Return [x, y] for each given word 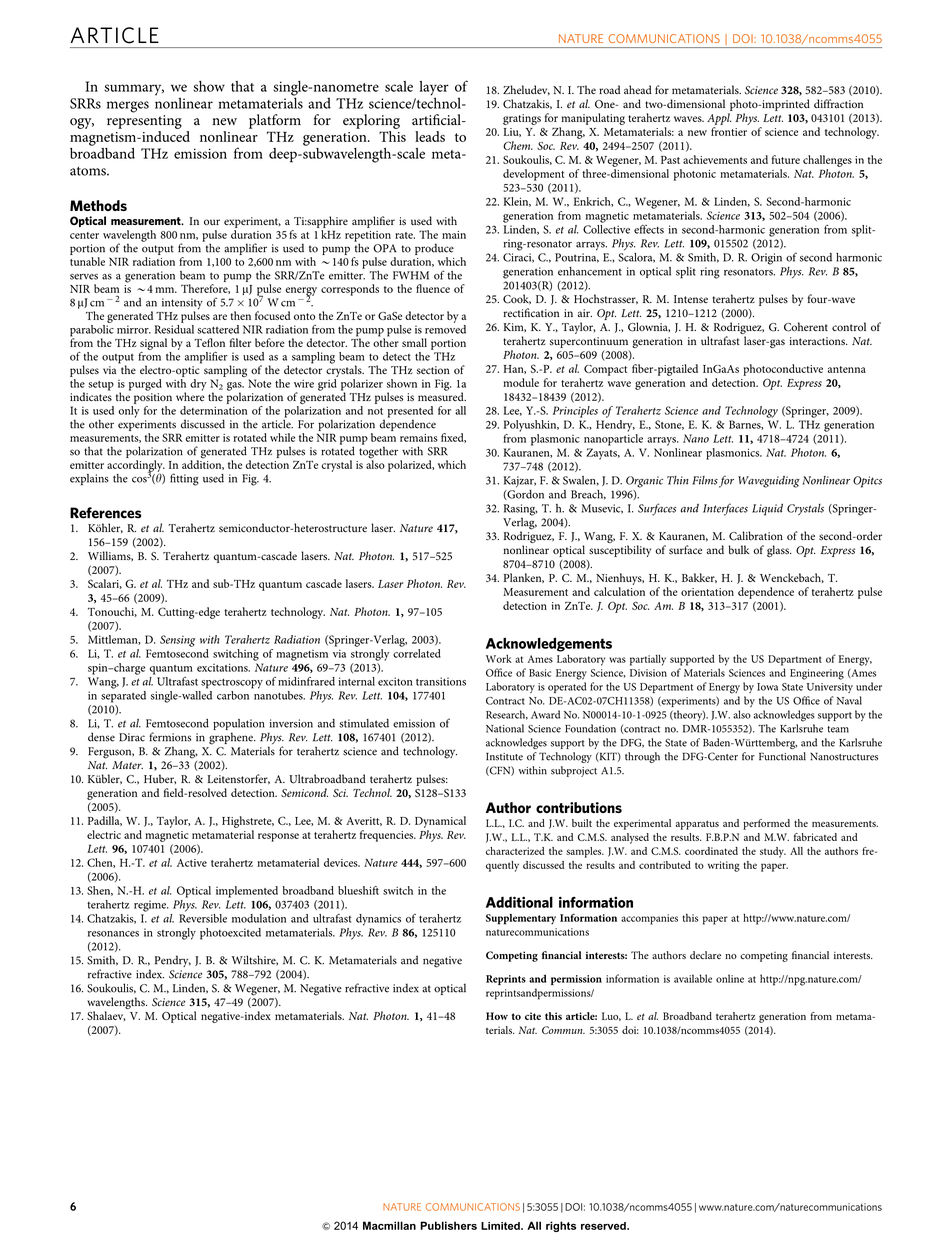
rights [561, 1226]
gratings [522, 119]
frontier [729, 131]
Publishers [448, 1225]
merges [128, 107]
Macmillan [389, 1225]
